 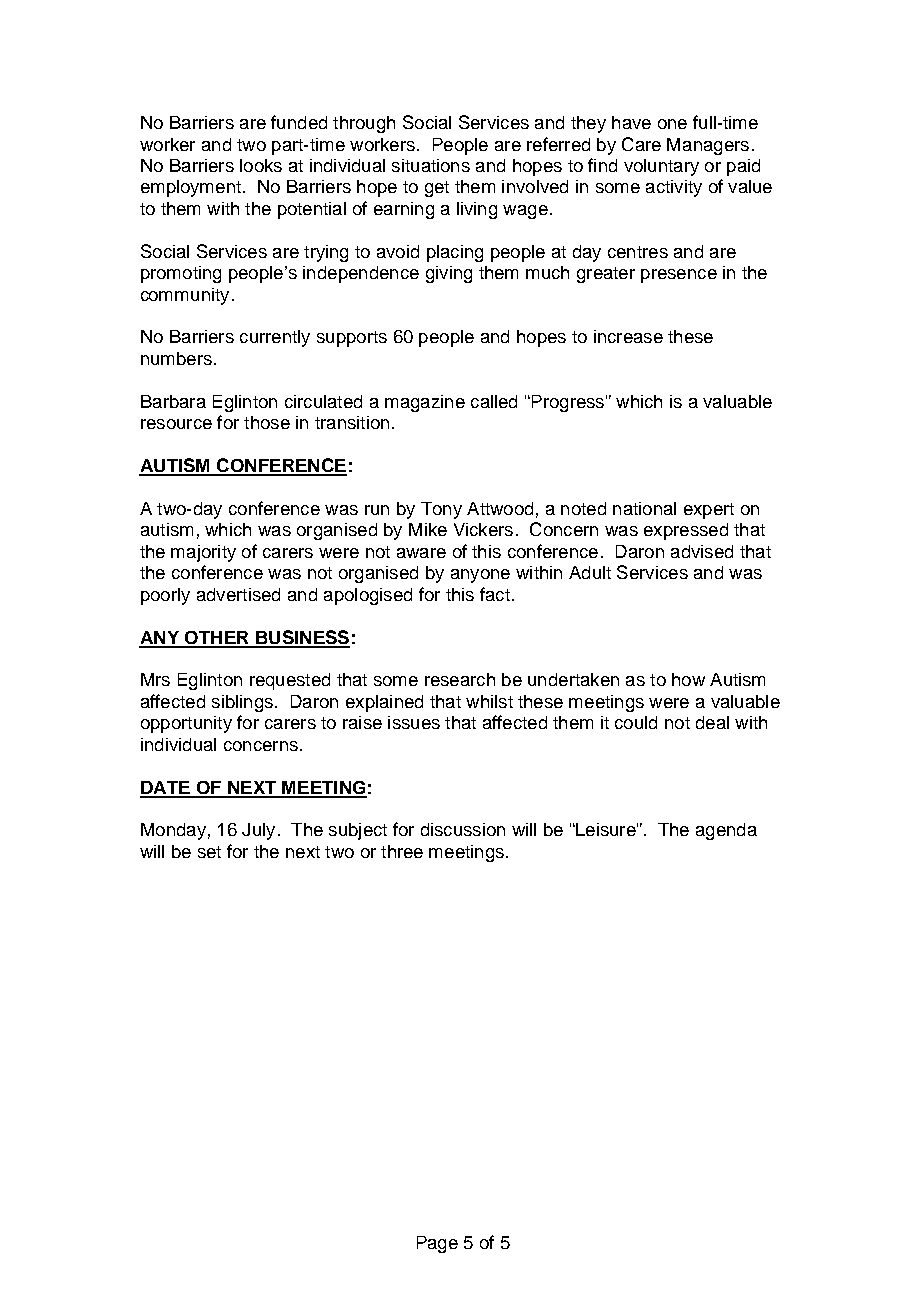 I want to click on three, so click(x=402, y=851).
